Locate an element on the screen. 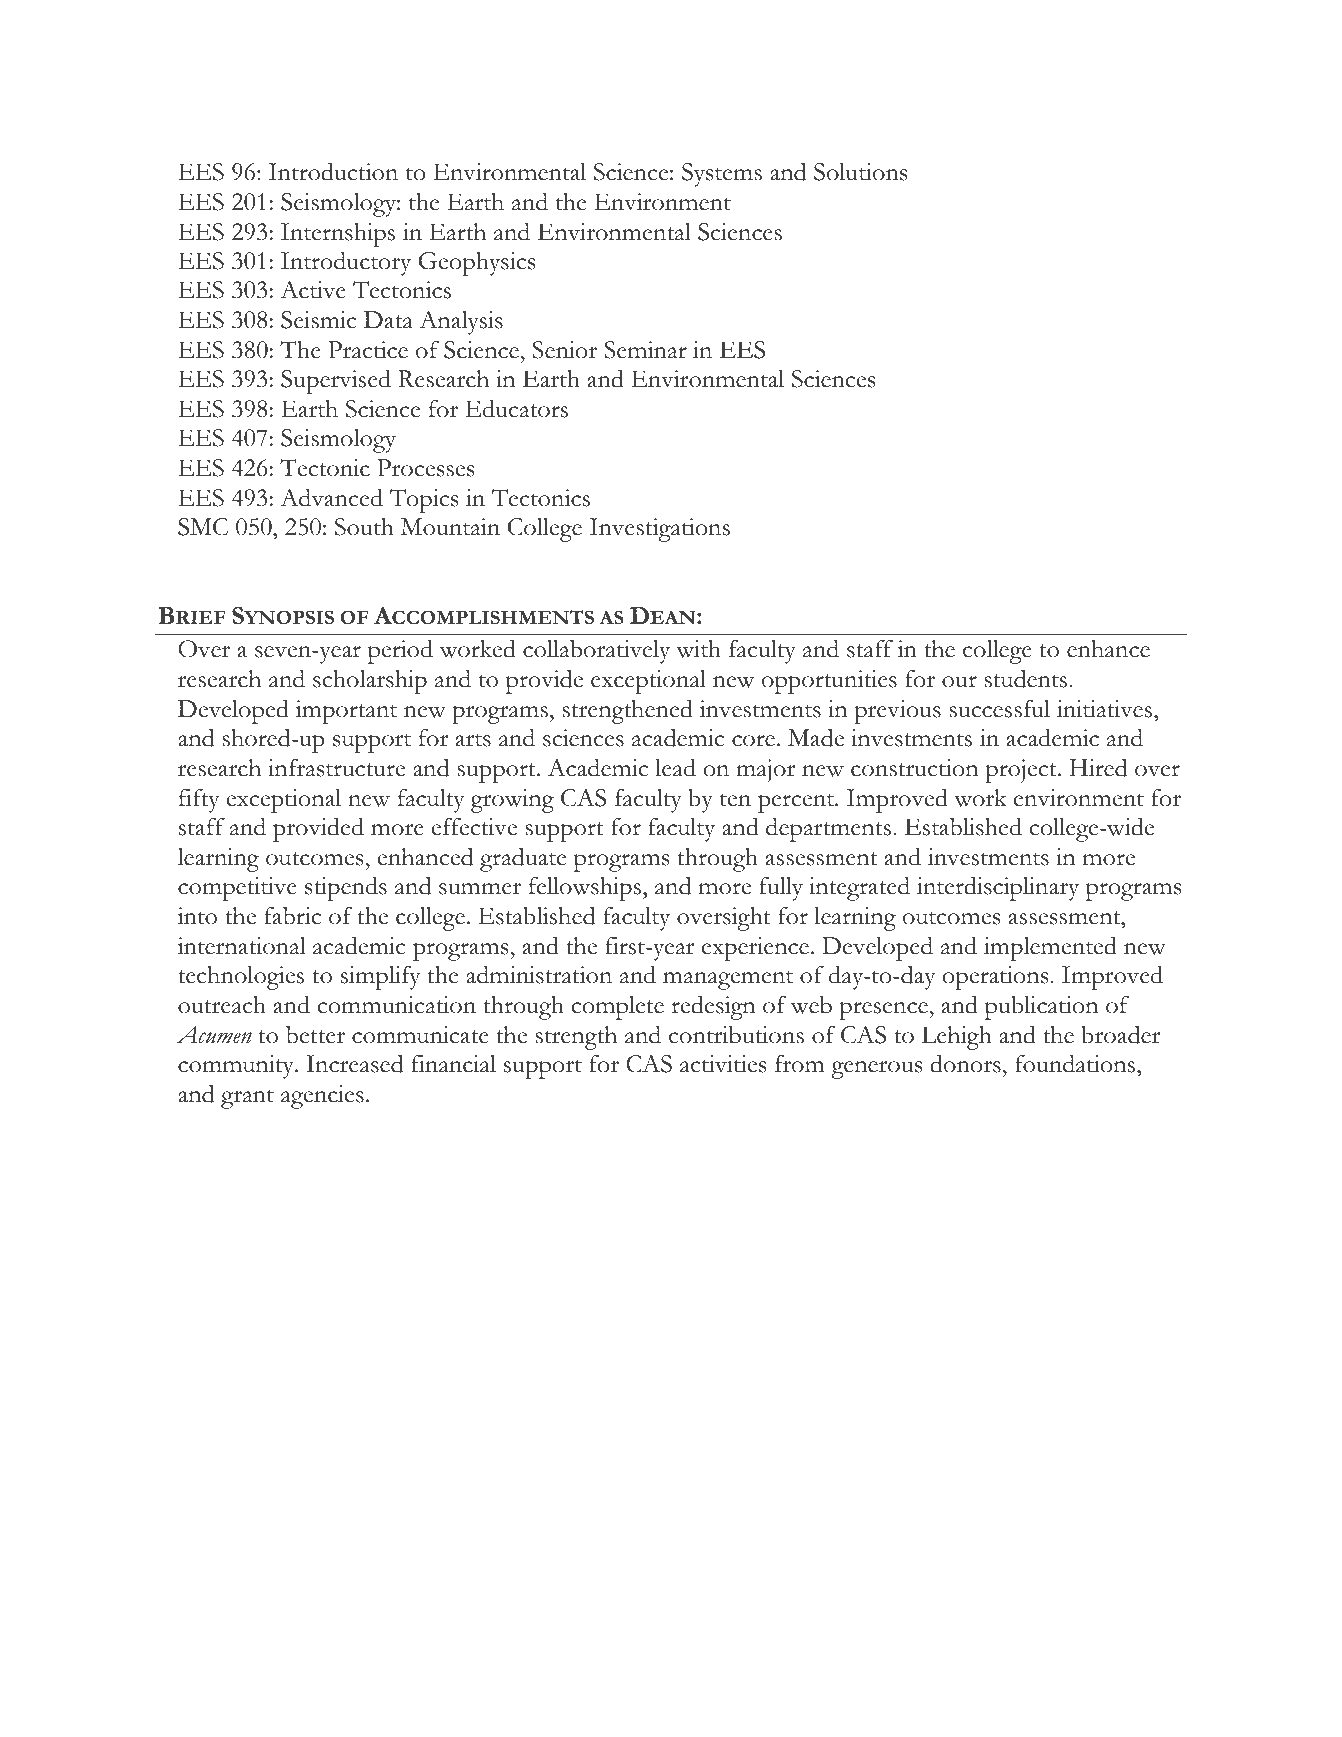 The height and width of the screenshot is (1737, 1342). infrastructure is located at coordinates (336, 768).
